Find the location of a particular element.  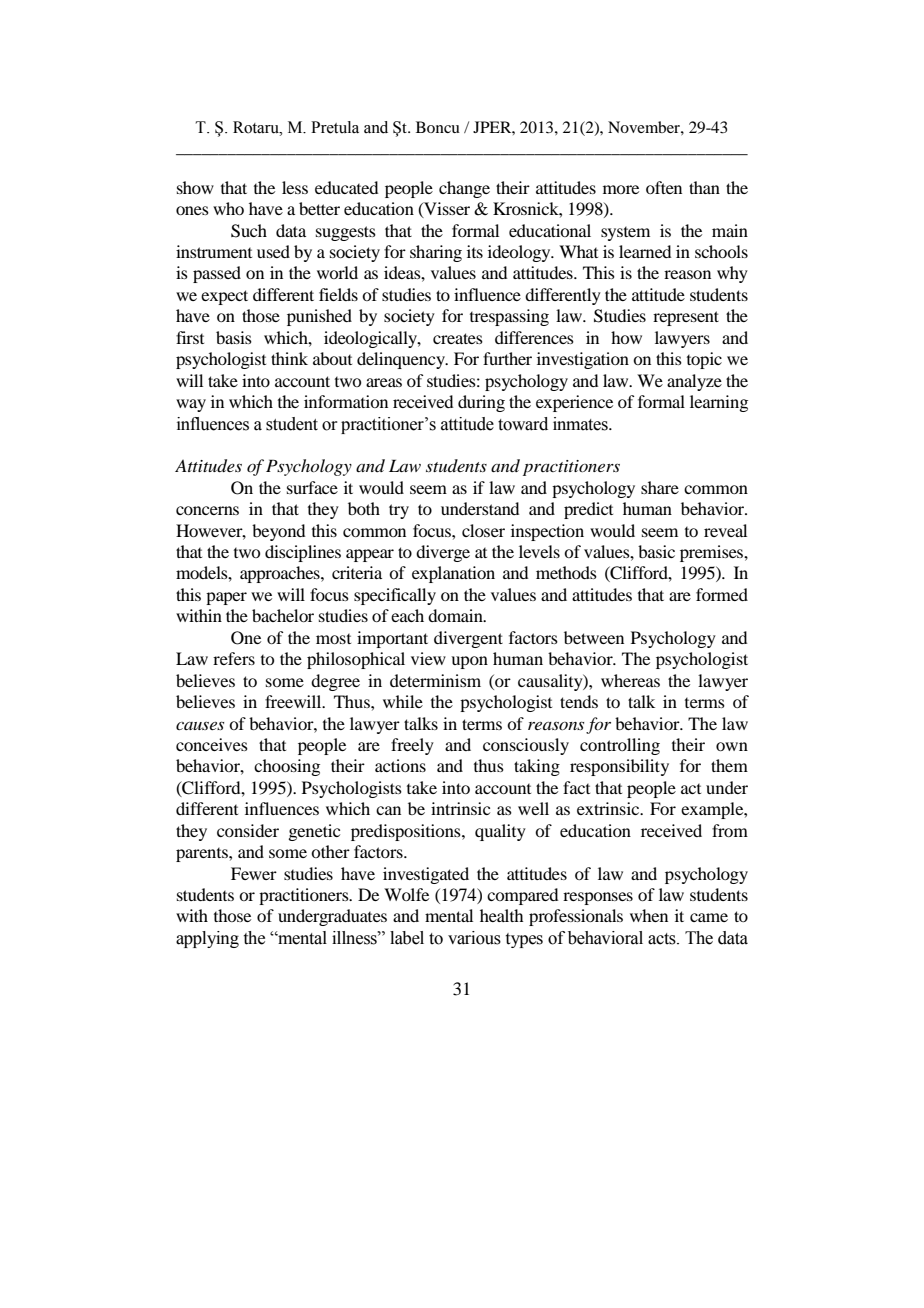

change is located at coordinates (464, 189).
